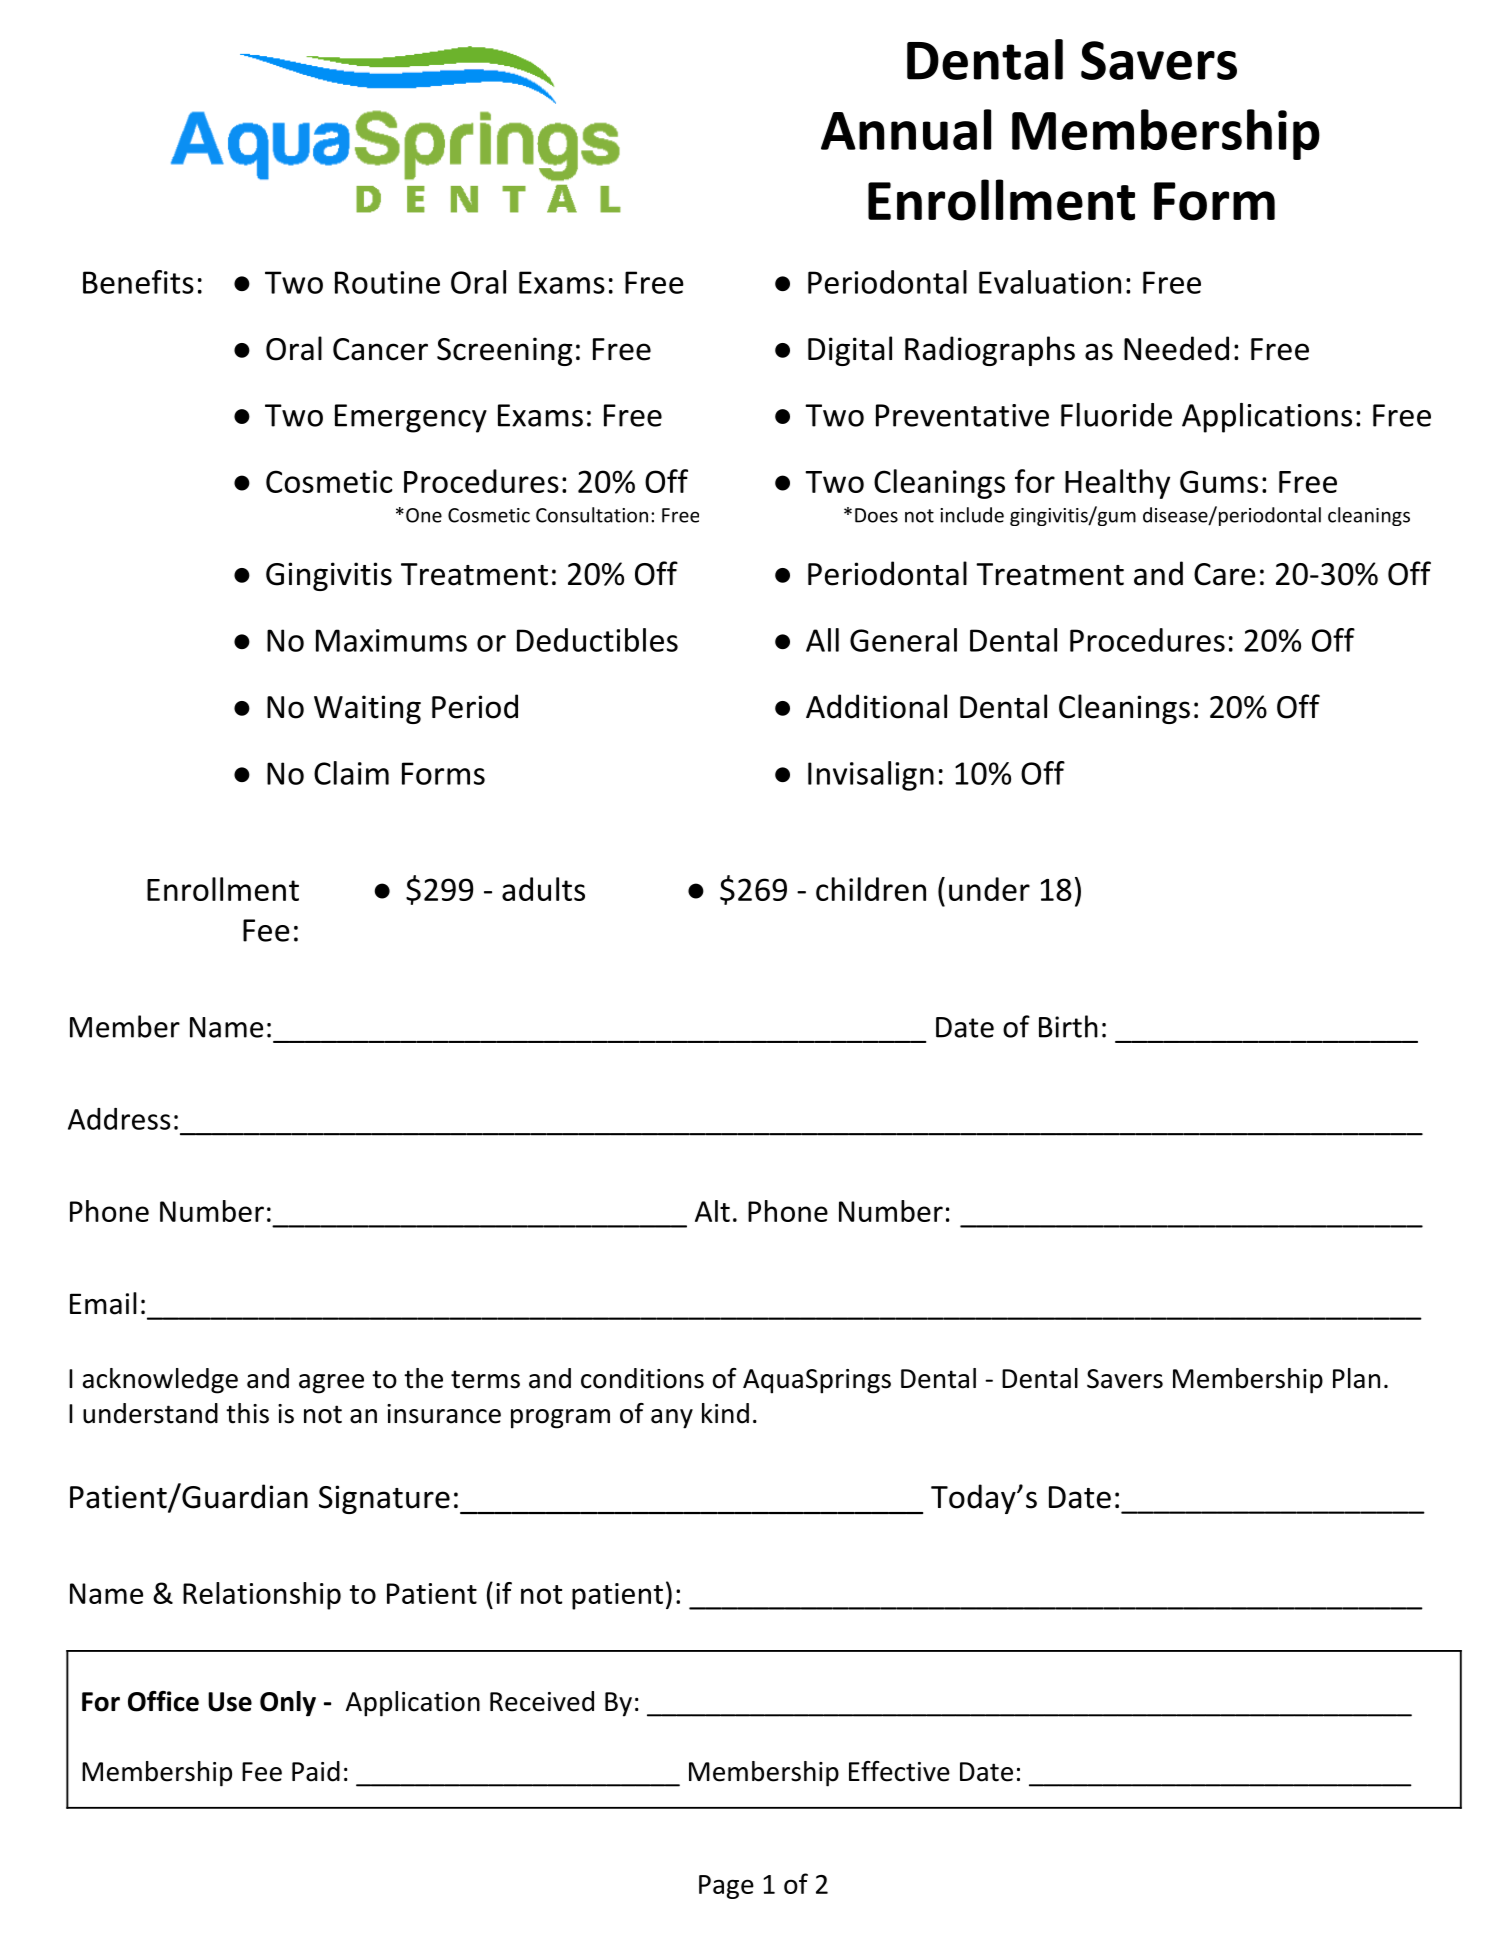 The image size is (1506, 1949). I want to click on Plan, so click(1356, 1378).
